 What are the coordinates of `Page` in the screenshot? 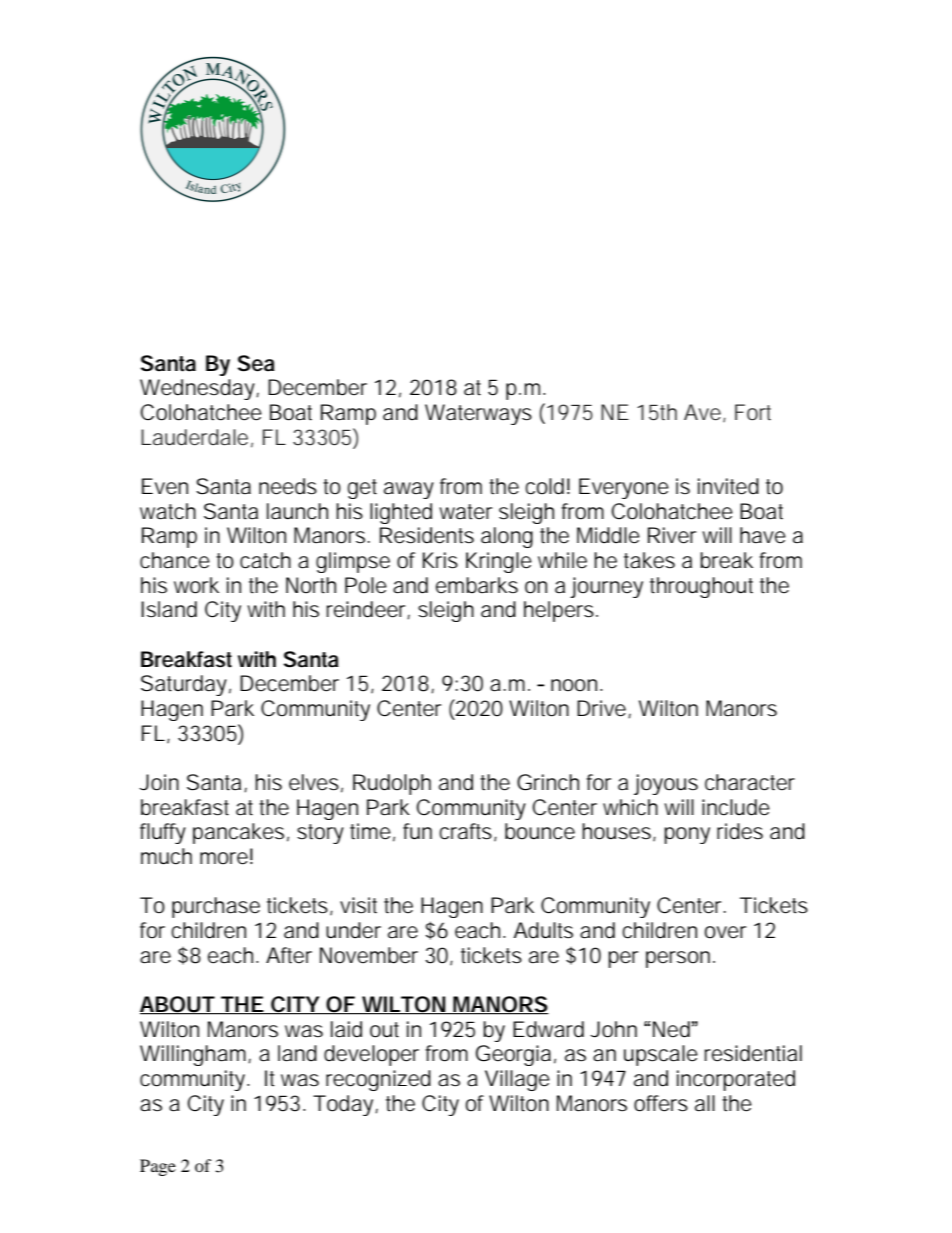 It's located at (158, 1167).
